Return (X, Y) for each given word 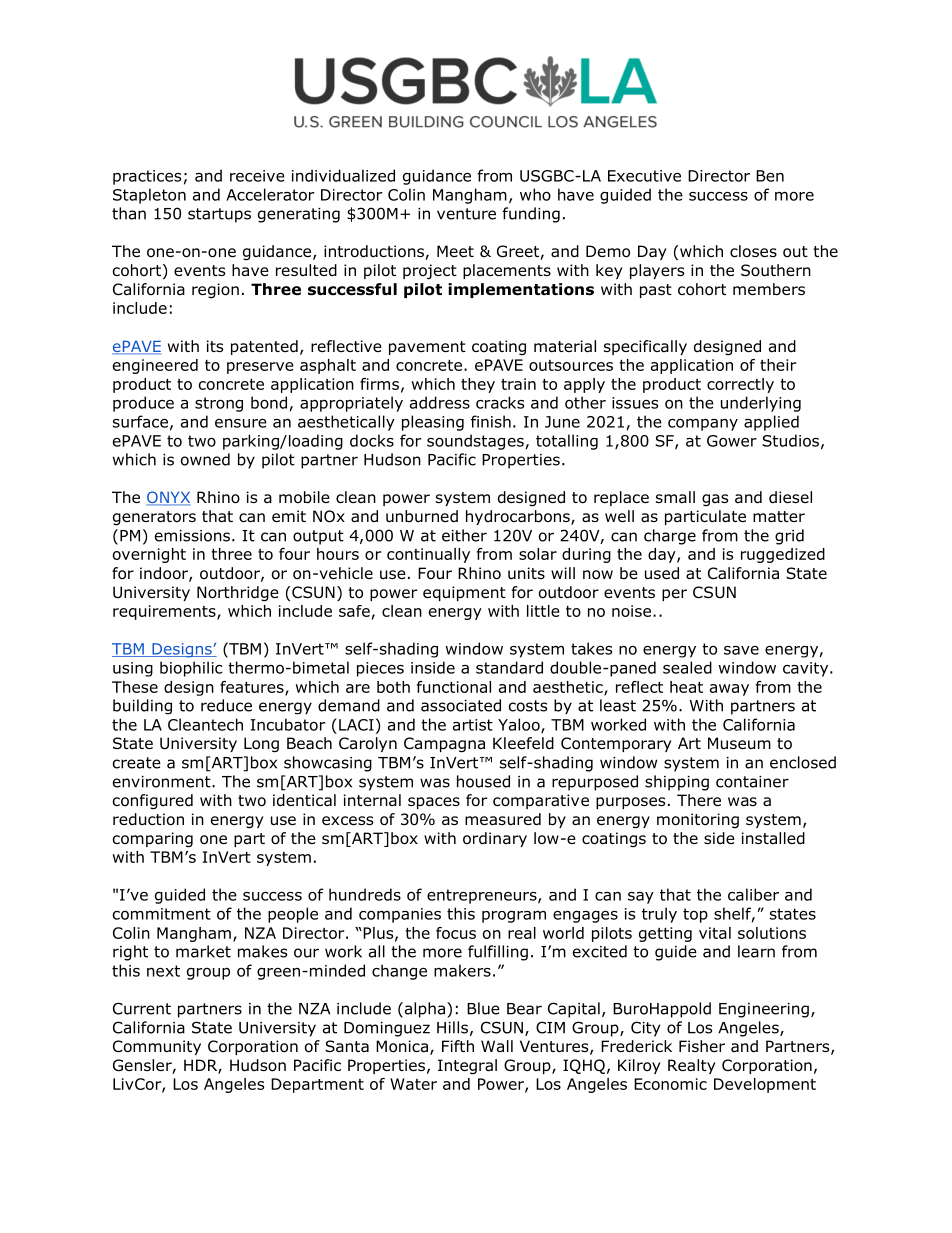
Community (157, 1047)
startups (219, 215)
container (752, 782)
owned (205, 459)
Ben (770, 176)
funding (531, 215)
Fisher (702, 1046)
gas (715, 500)
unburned (422, 516)
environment (163, 782)
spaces (434, 803)
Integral (467, 1067)
